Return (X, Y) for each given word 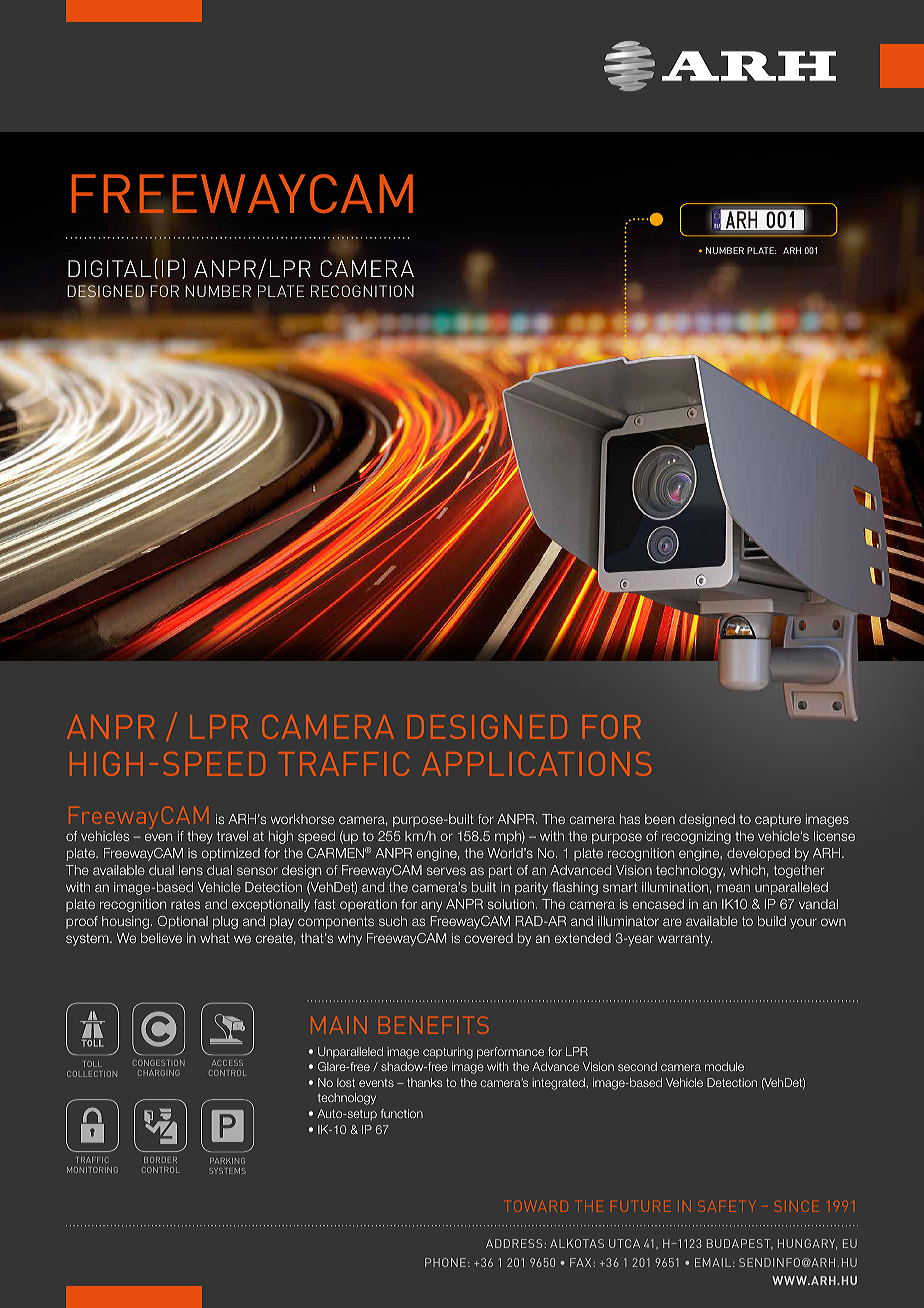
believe (161, 938)
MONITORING (92, 1170)
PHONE (445, 1262)
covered (488, 938)
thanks (425, 1082)
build (772, 921)
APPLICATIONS (536, 764)
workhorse (303, 819)
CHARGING (159, 1073)
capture (778, 820)
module (724, 1066)
